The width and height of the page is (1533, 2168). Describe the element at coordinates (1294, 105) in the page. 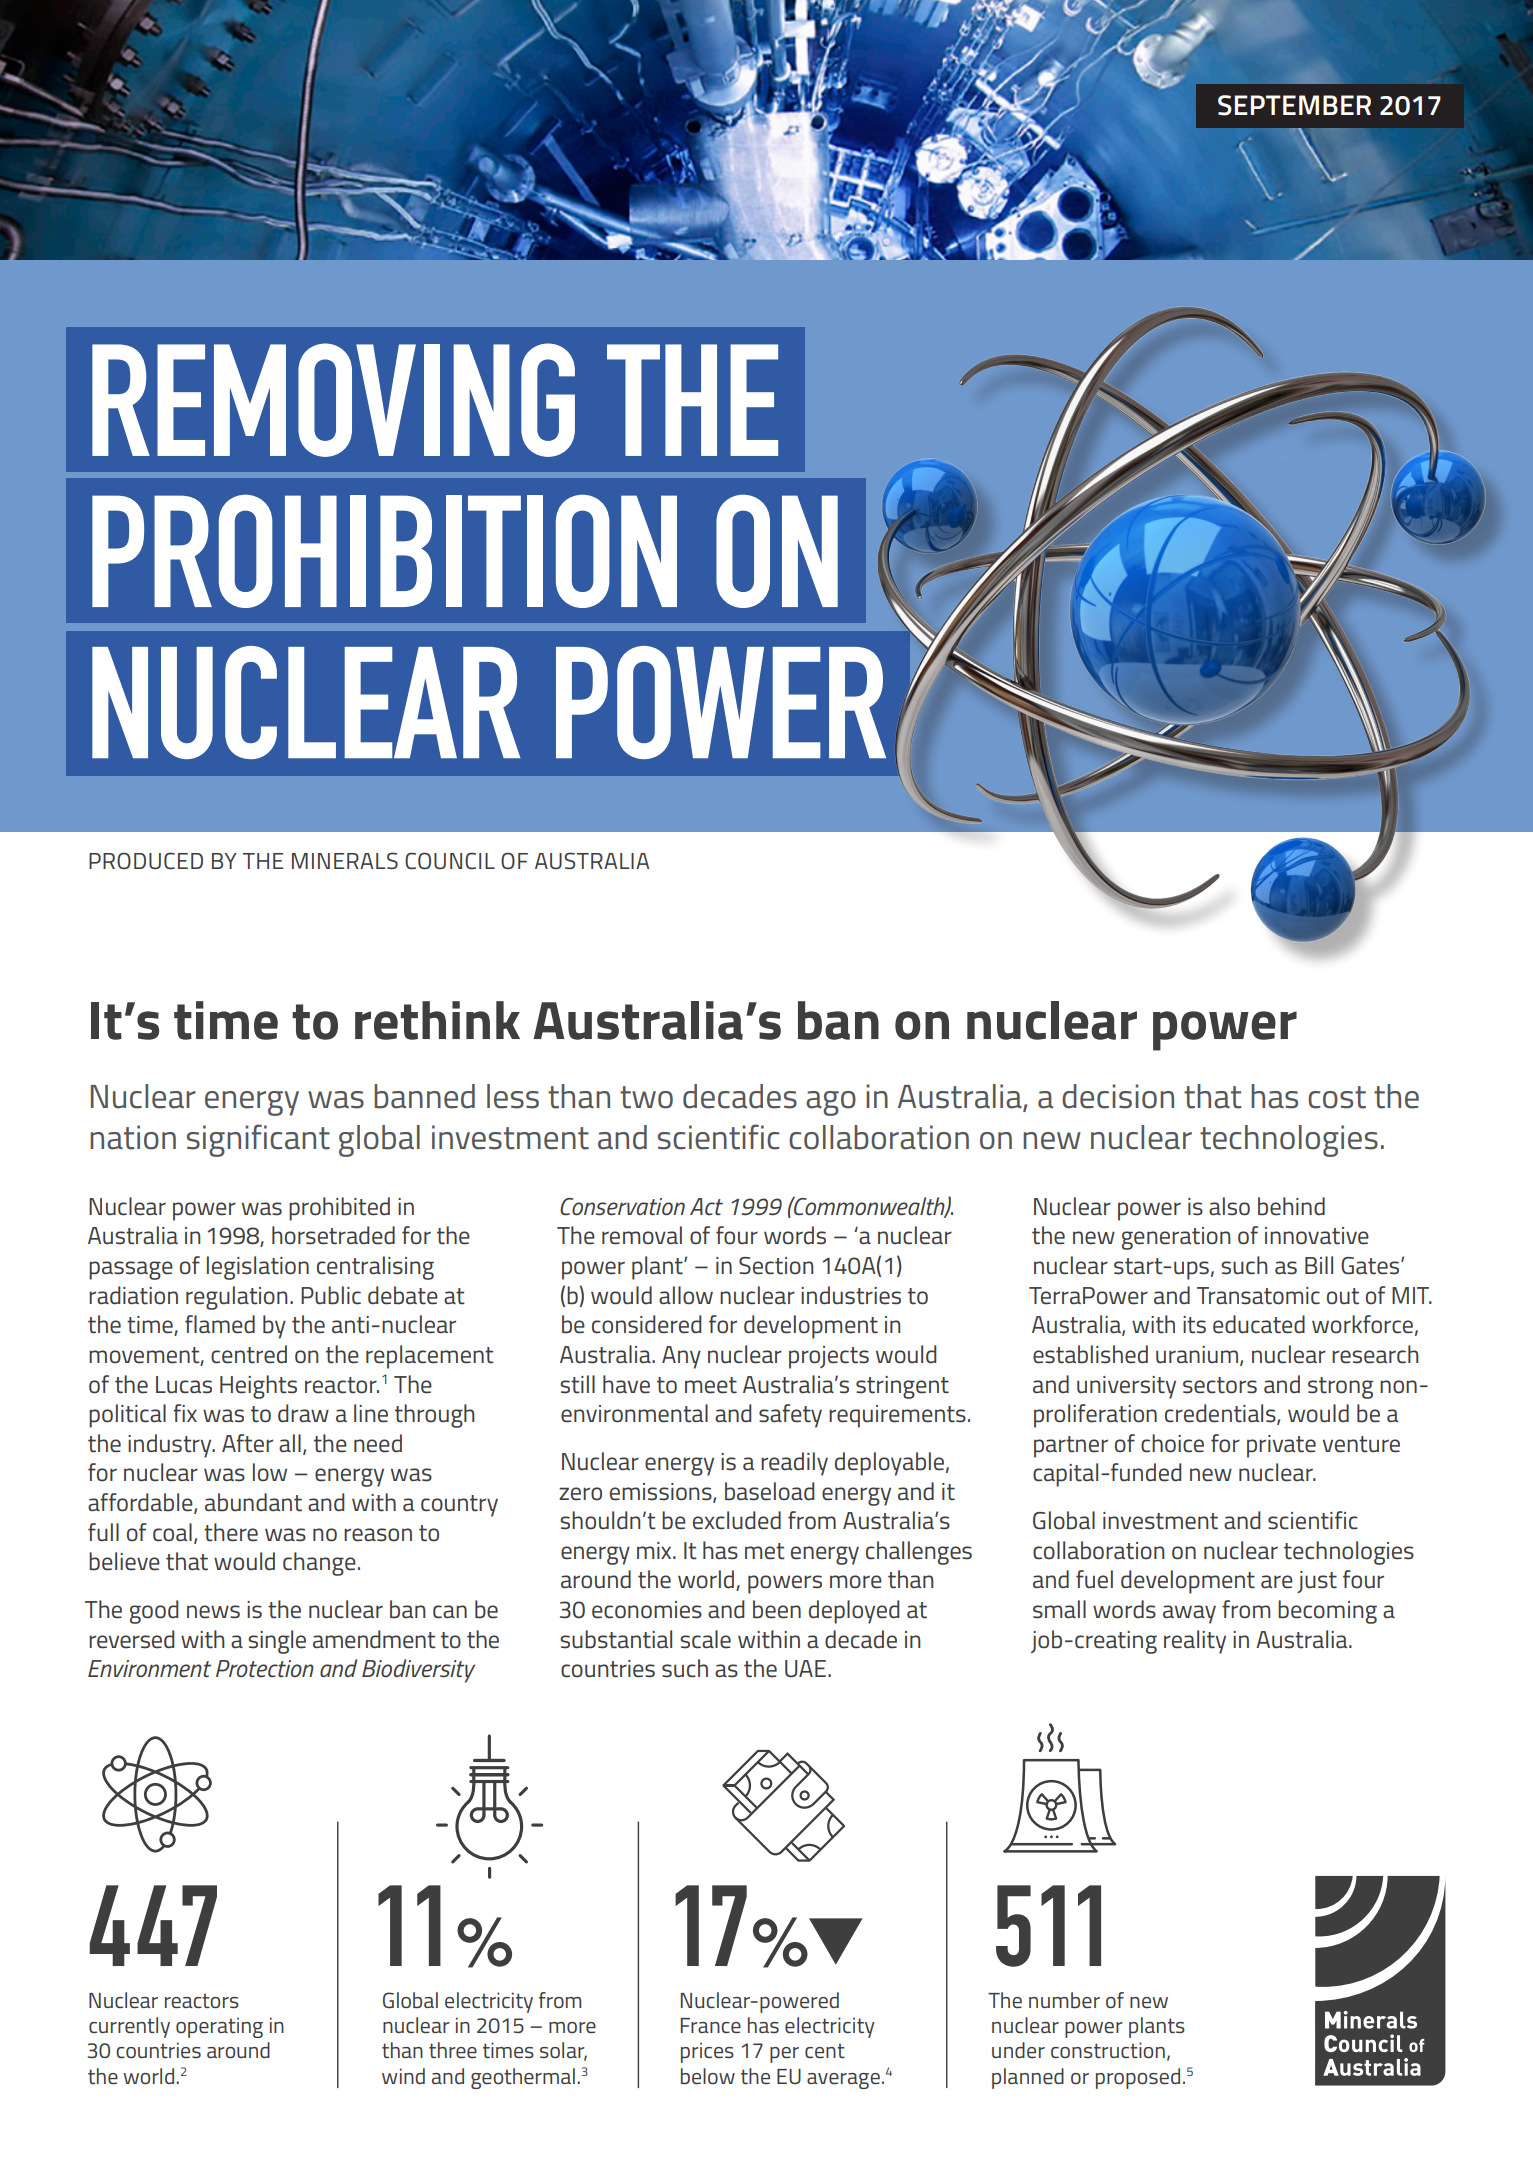

I see `SEPTEMBER` at that location.
